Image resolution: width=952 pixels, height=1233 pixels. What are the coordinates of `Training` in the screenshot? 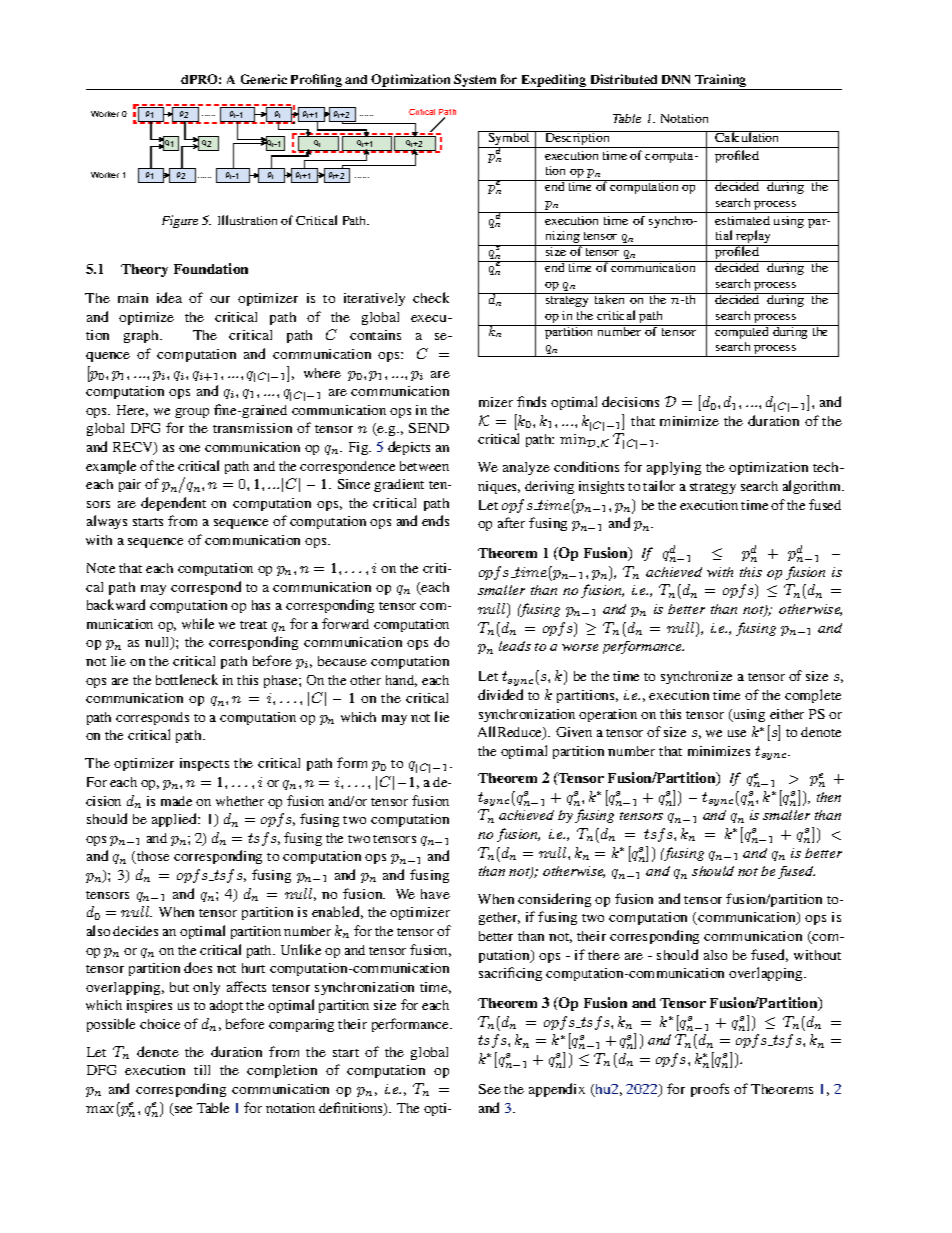 It's located at (721, 82).
